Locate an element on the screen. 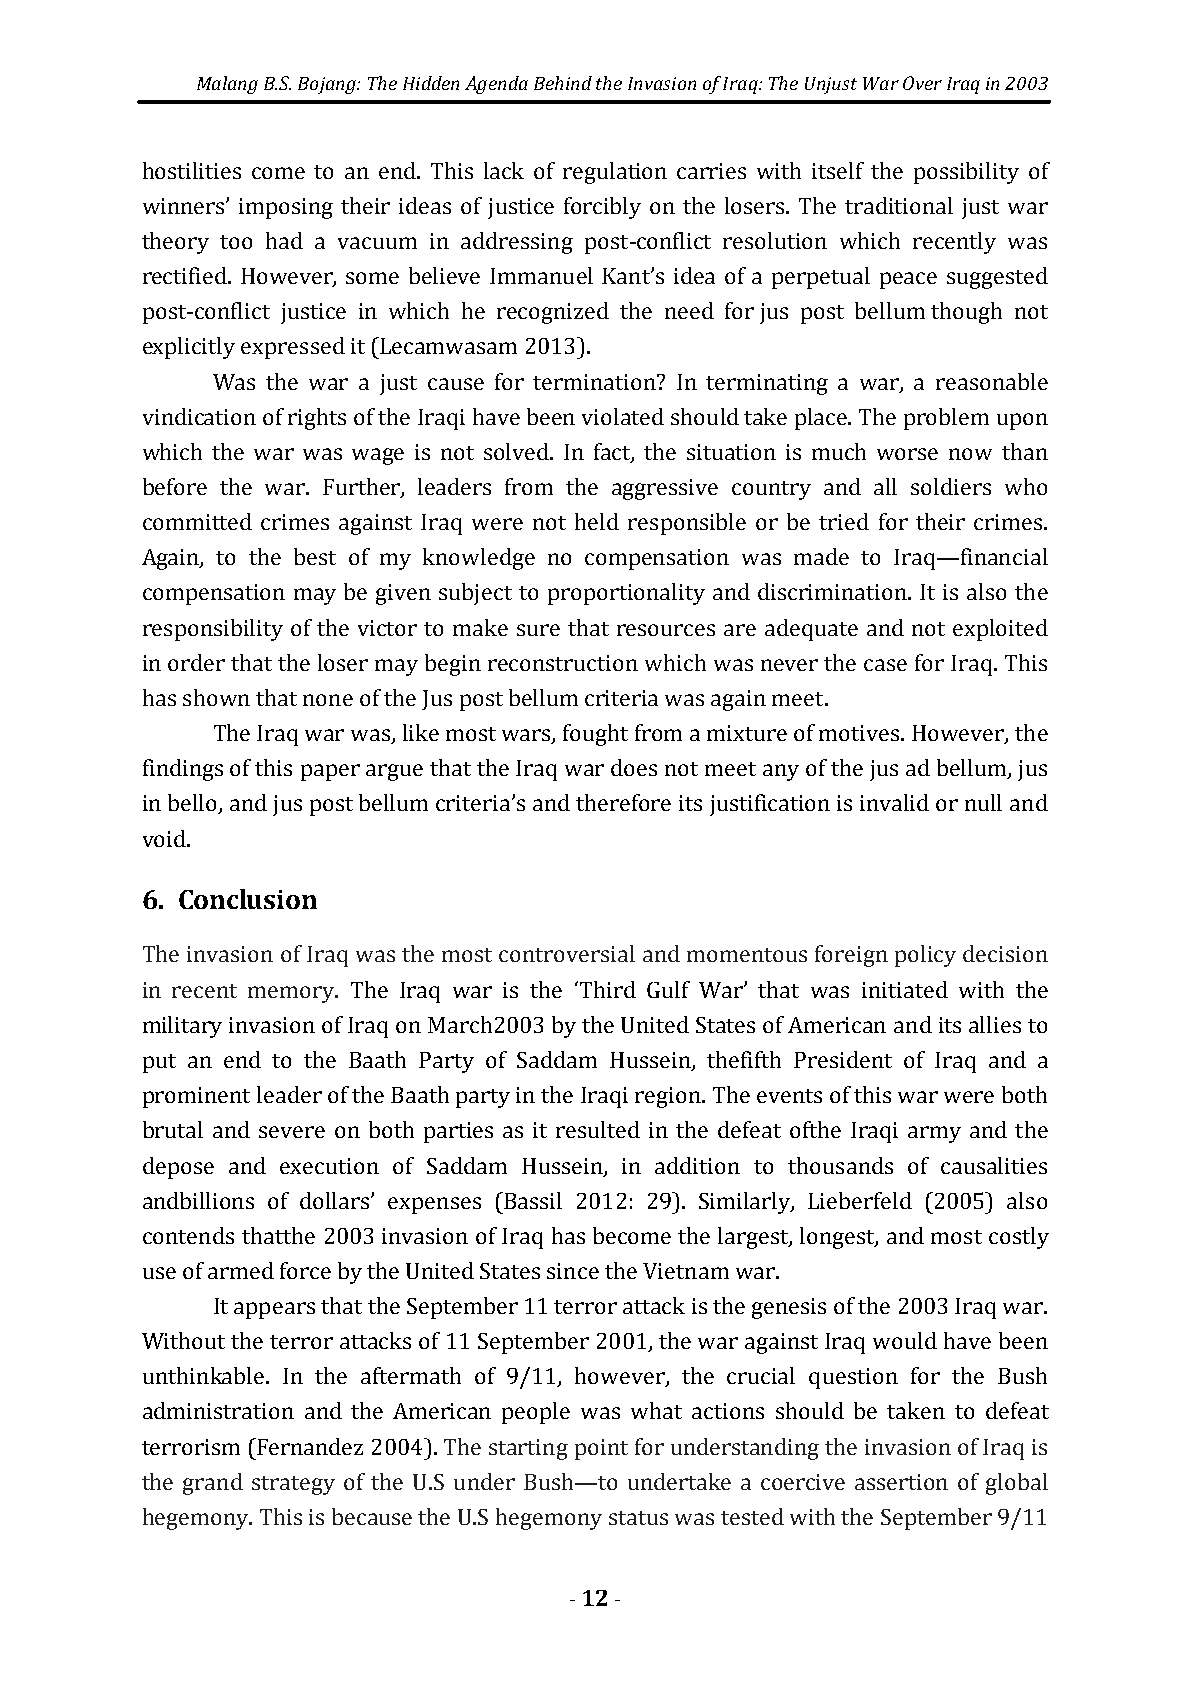 The image size is (1190, 1683). Behind is located at coordinates (563, 83).
